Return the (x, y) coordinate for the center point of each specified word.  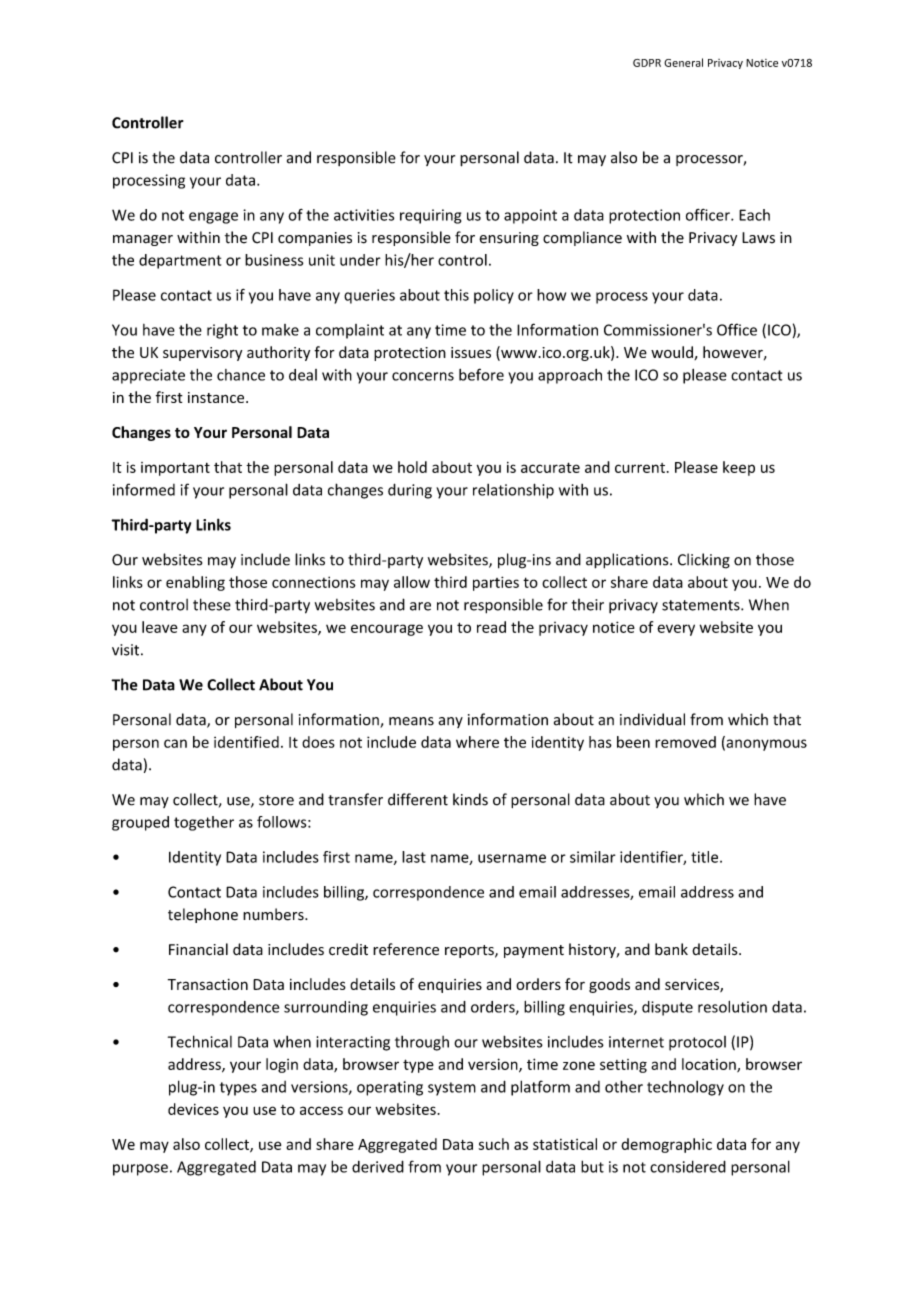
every (676, 630)
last (414, 857)
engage (213, 218)
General (683, 62)
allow (412, 582)
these (212, 604)
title (706, 857)
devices (193, 1109)
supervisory (202, 354)
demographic (666, 1145)
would (673, 353)
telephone (203, 915)
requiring (430, 216)
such (494, 1144)
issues (471, 352)
